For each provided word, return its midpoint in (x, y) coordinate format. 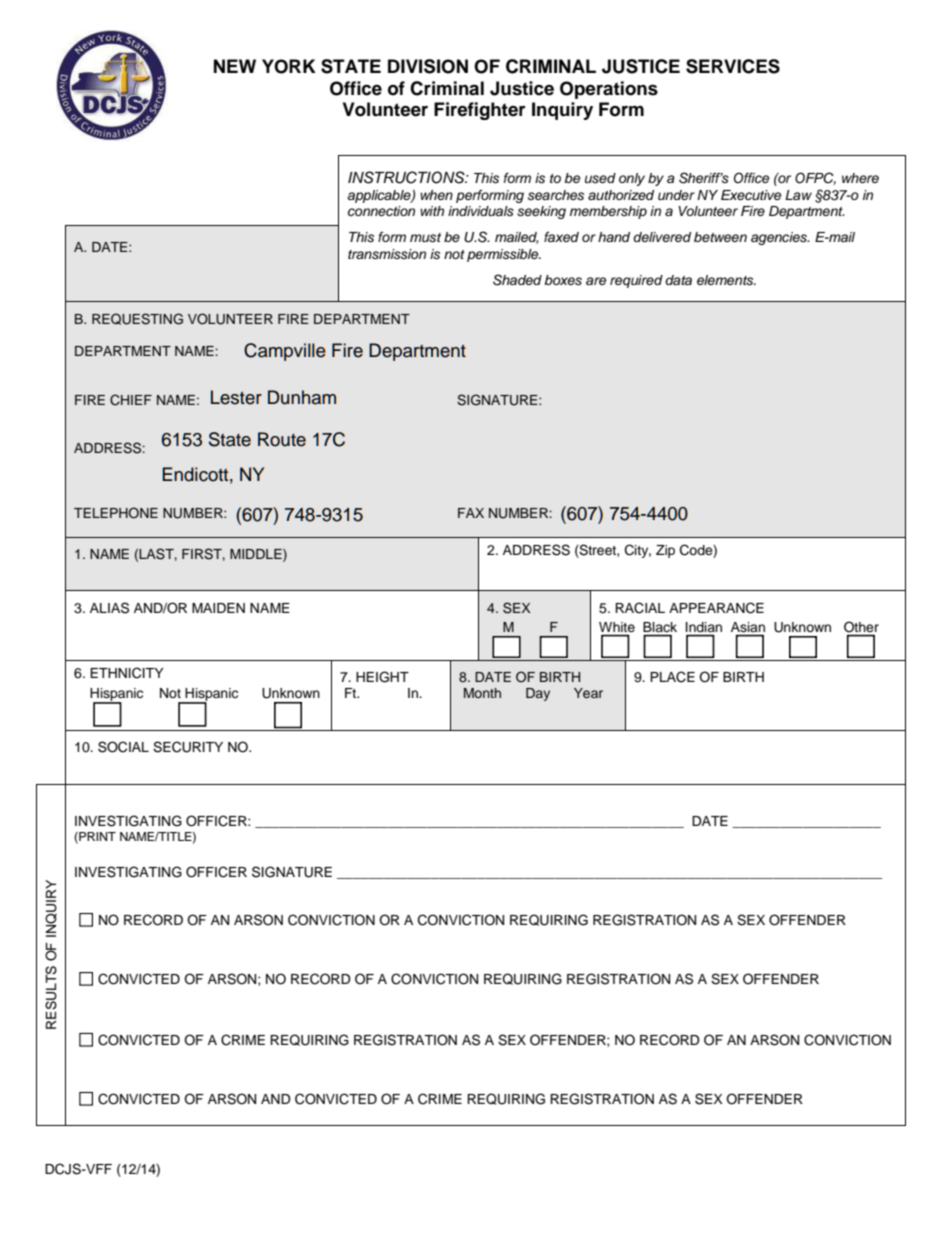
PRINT (96, 837)
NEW (235, 66)
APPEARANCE (716, 608)
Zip (665, 551)
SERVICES (733, 66)
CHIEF (131, 400)
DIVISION (428, 66)
